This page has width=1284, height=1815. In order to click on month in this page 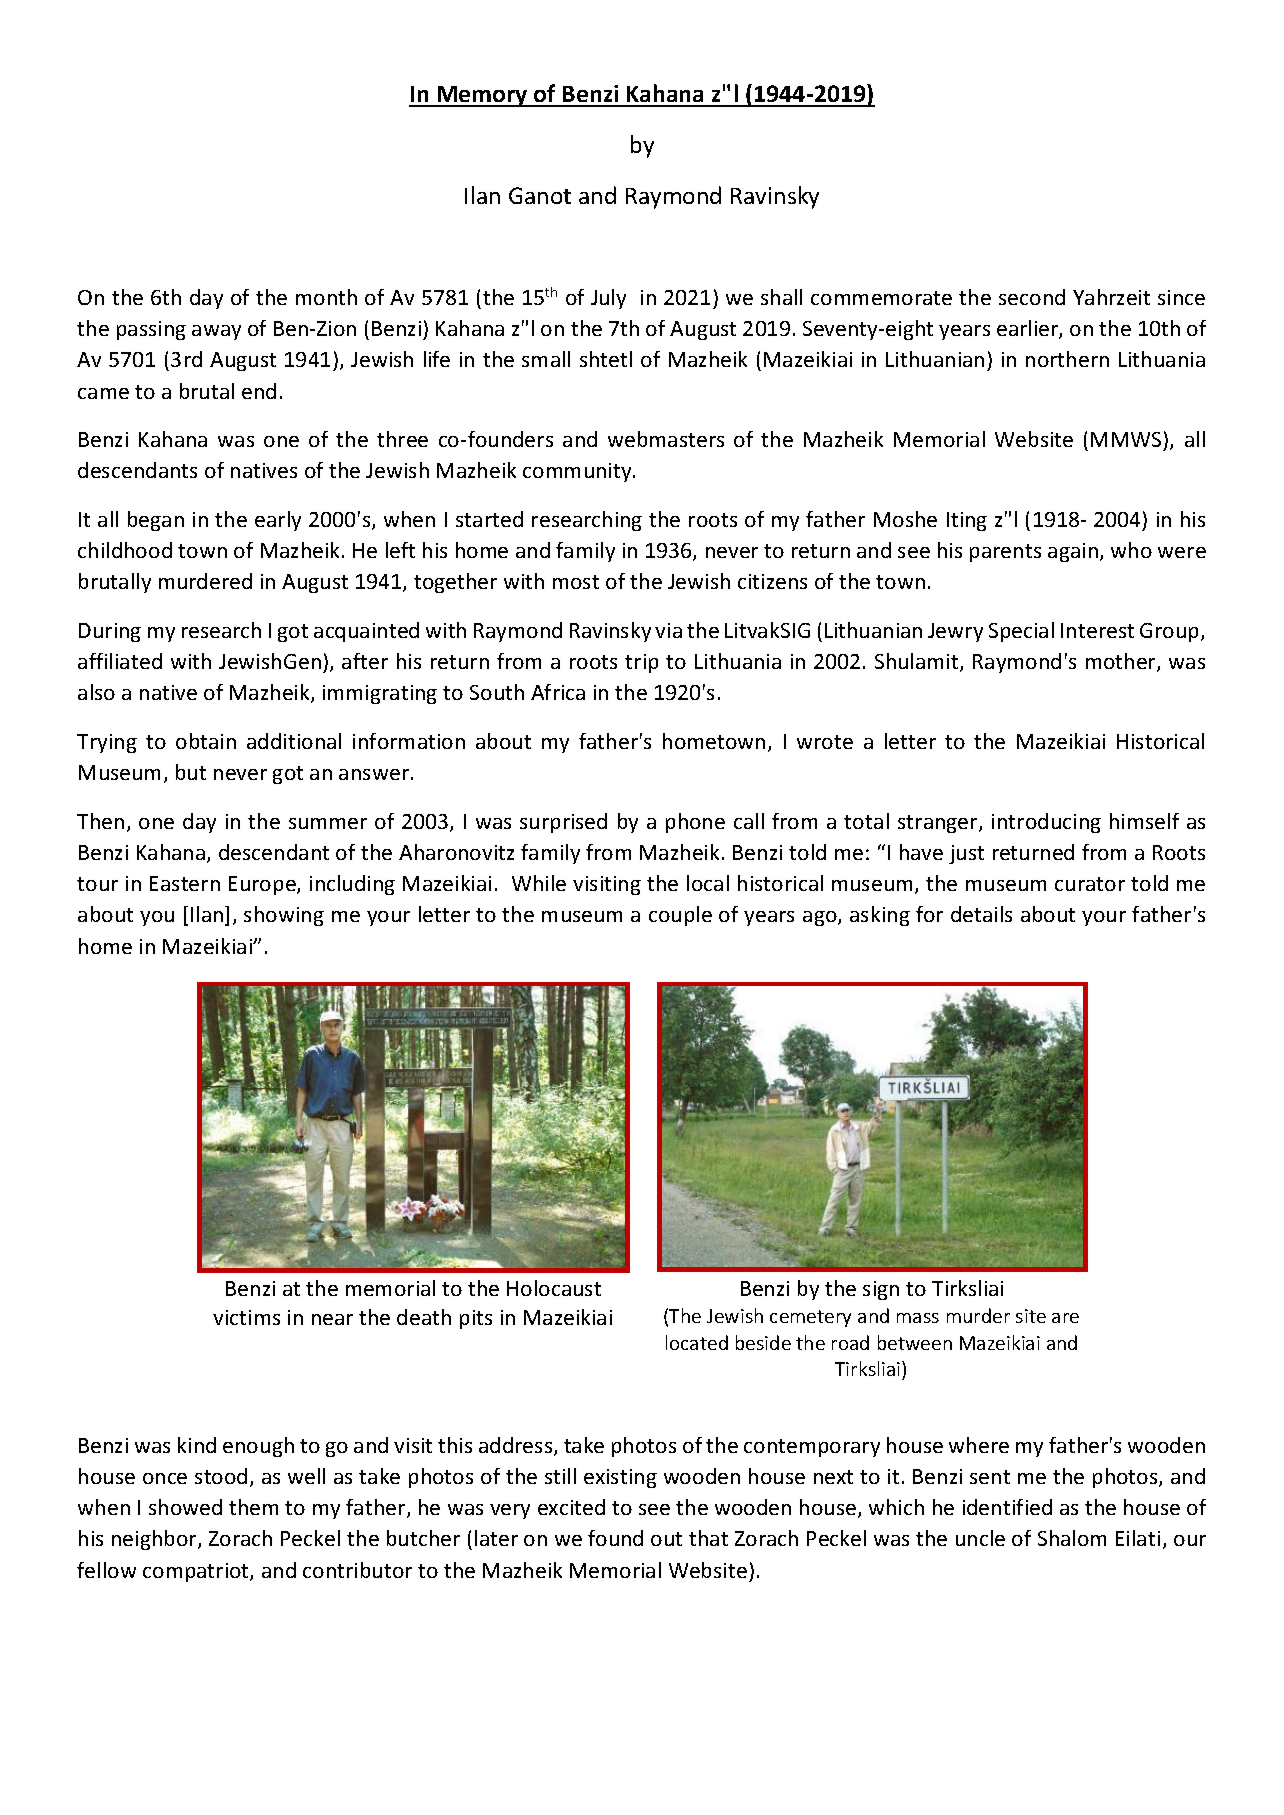, I will do `click(326, 297)`.
